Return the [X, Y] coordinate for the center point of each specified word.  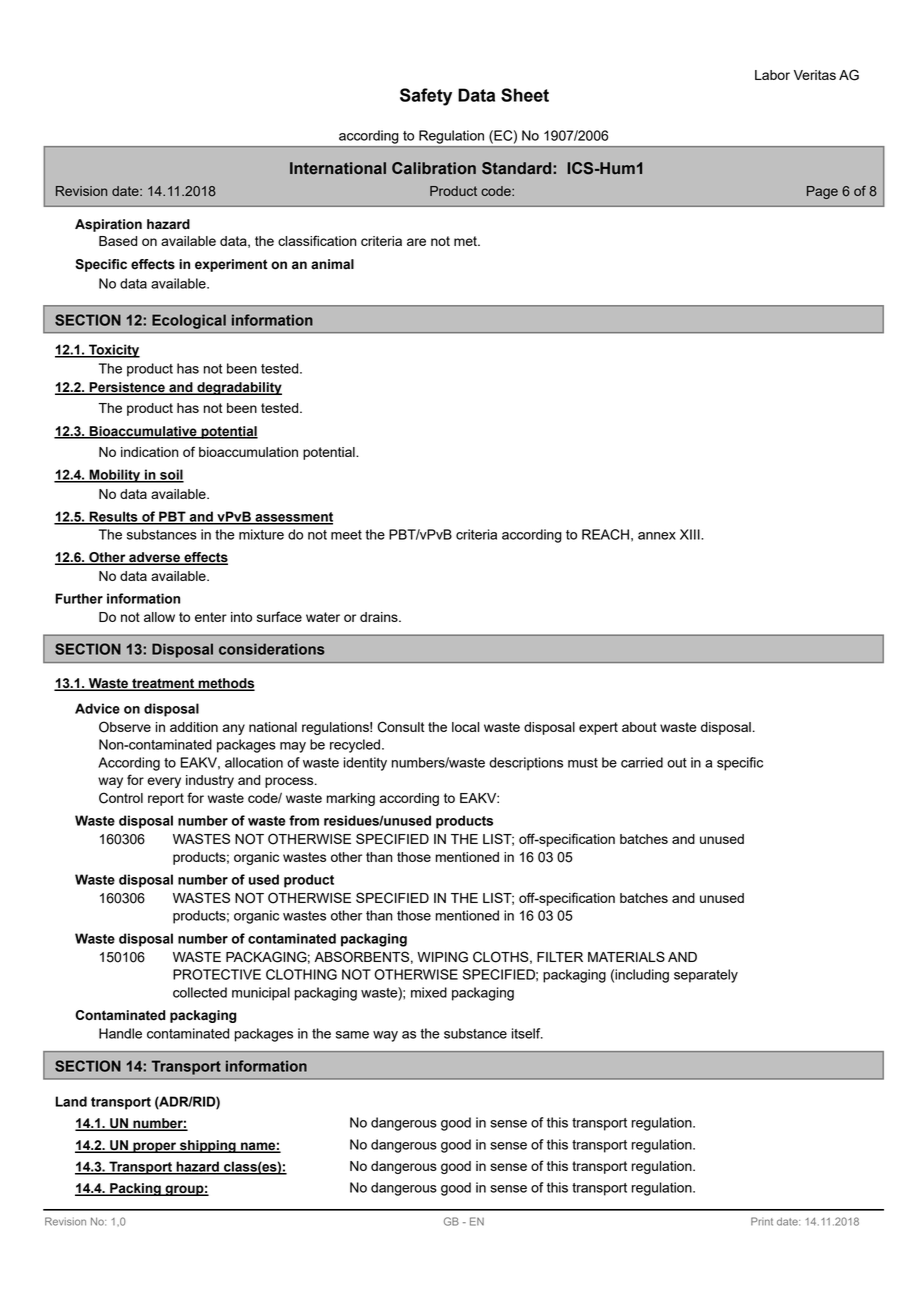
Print [762, 1221]
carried [642, 762]
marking [351, 799]
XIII [691, 534]
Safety [426, 97]
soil [171, 475]
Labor [772, 75]
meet [346, 535]
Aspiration [108, 225]
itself [527, 1033]
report [166, 799]
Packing [135, 1189]
